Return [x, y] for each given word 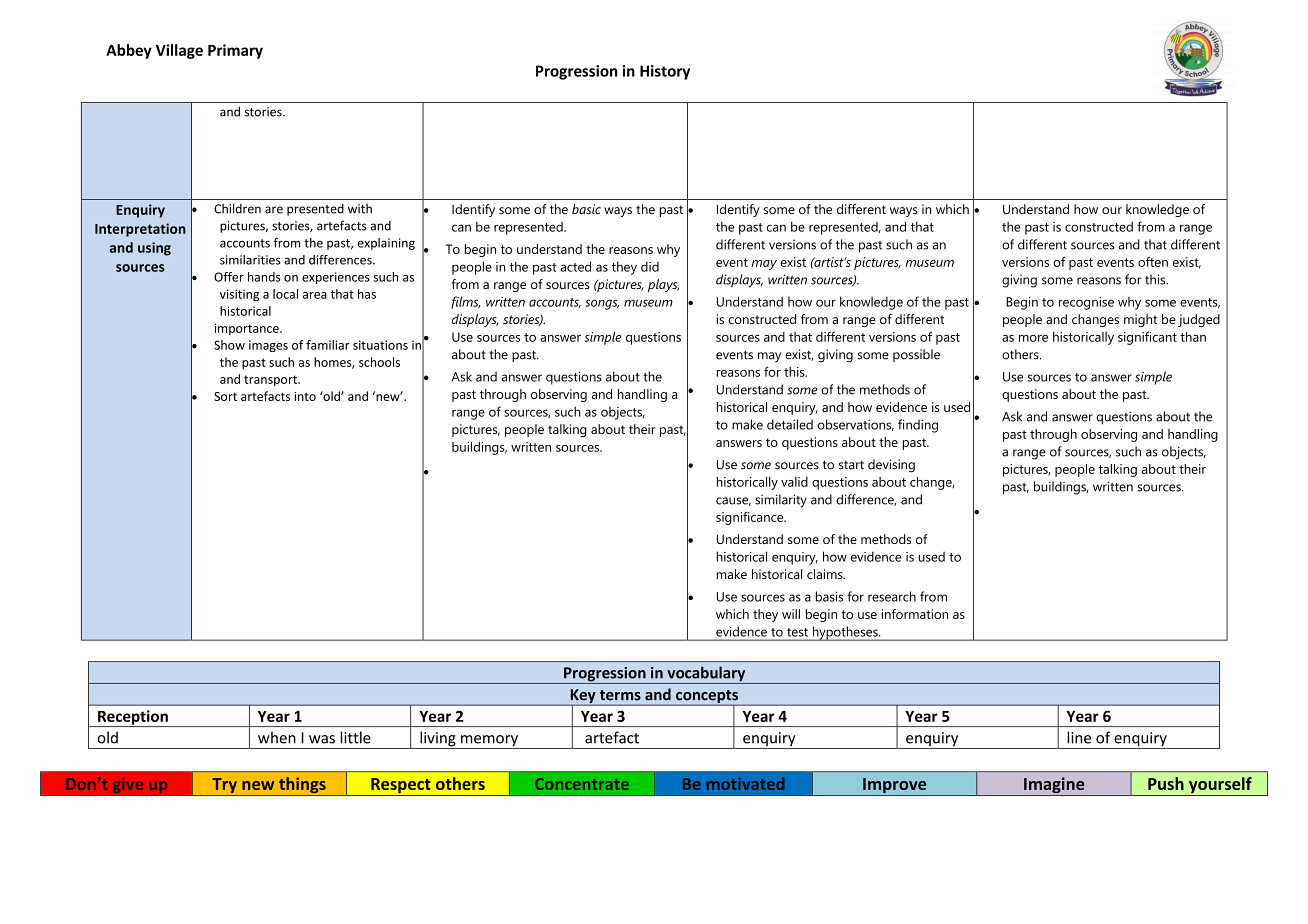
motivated [745, 783]
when [277, 737]
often [1153, 262]
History [665, 72]
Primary [235, 51]
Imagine [1054, 786]
